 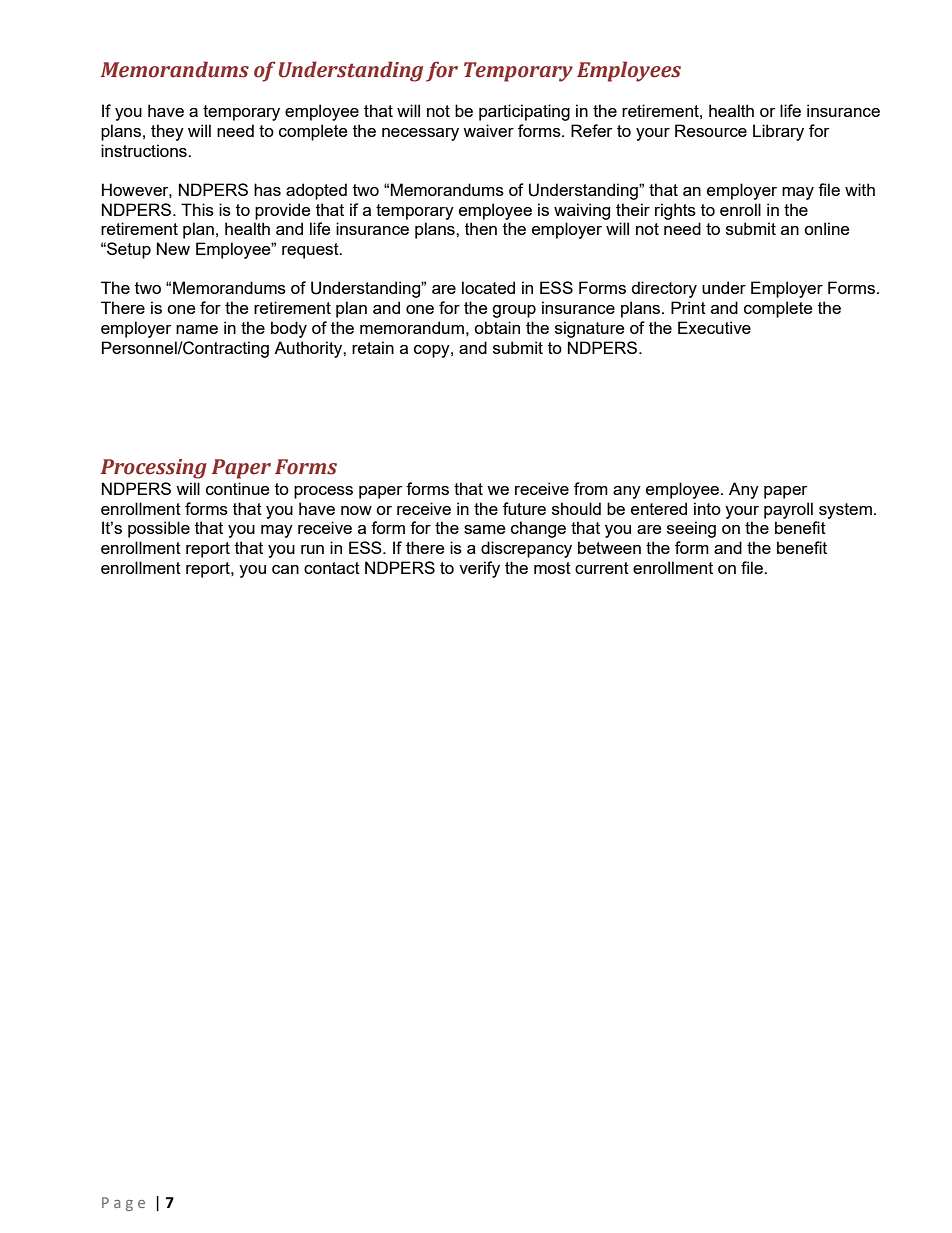 What do you see at coordinates (778, 132) in the image?
I see `Library` at bounding box center [778, 132].
